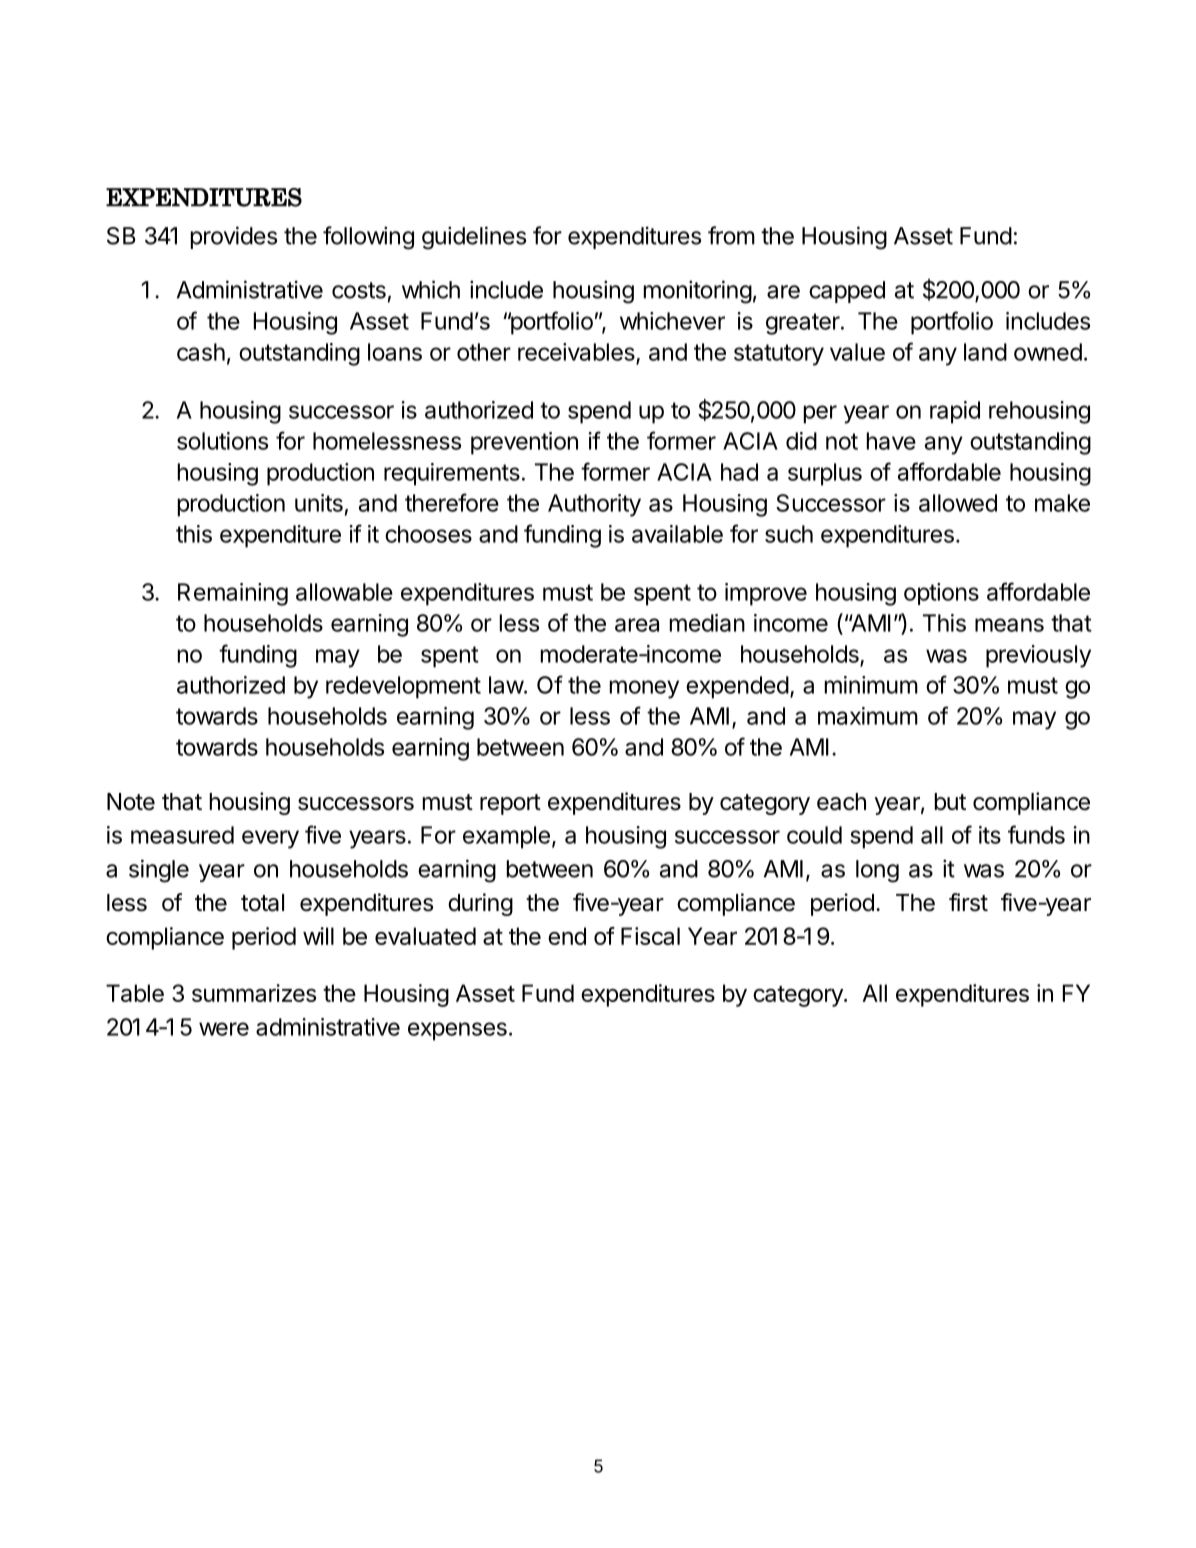  I want to click on prevention, so click(524, 443).
